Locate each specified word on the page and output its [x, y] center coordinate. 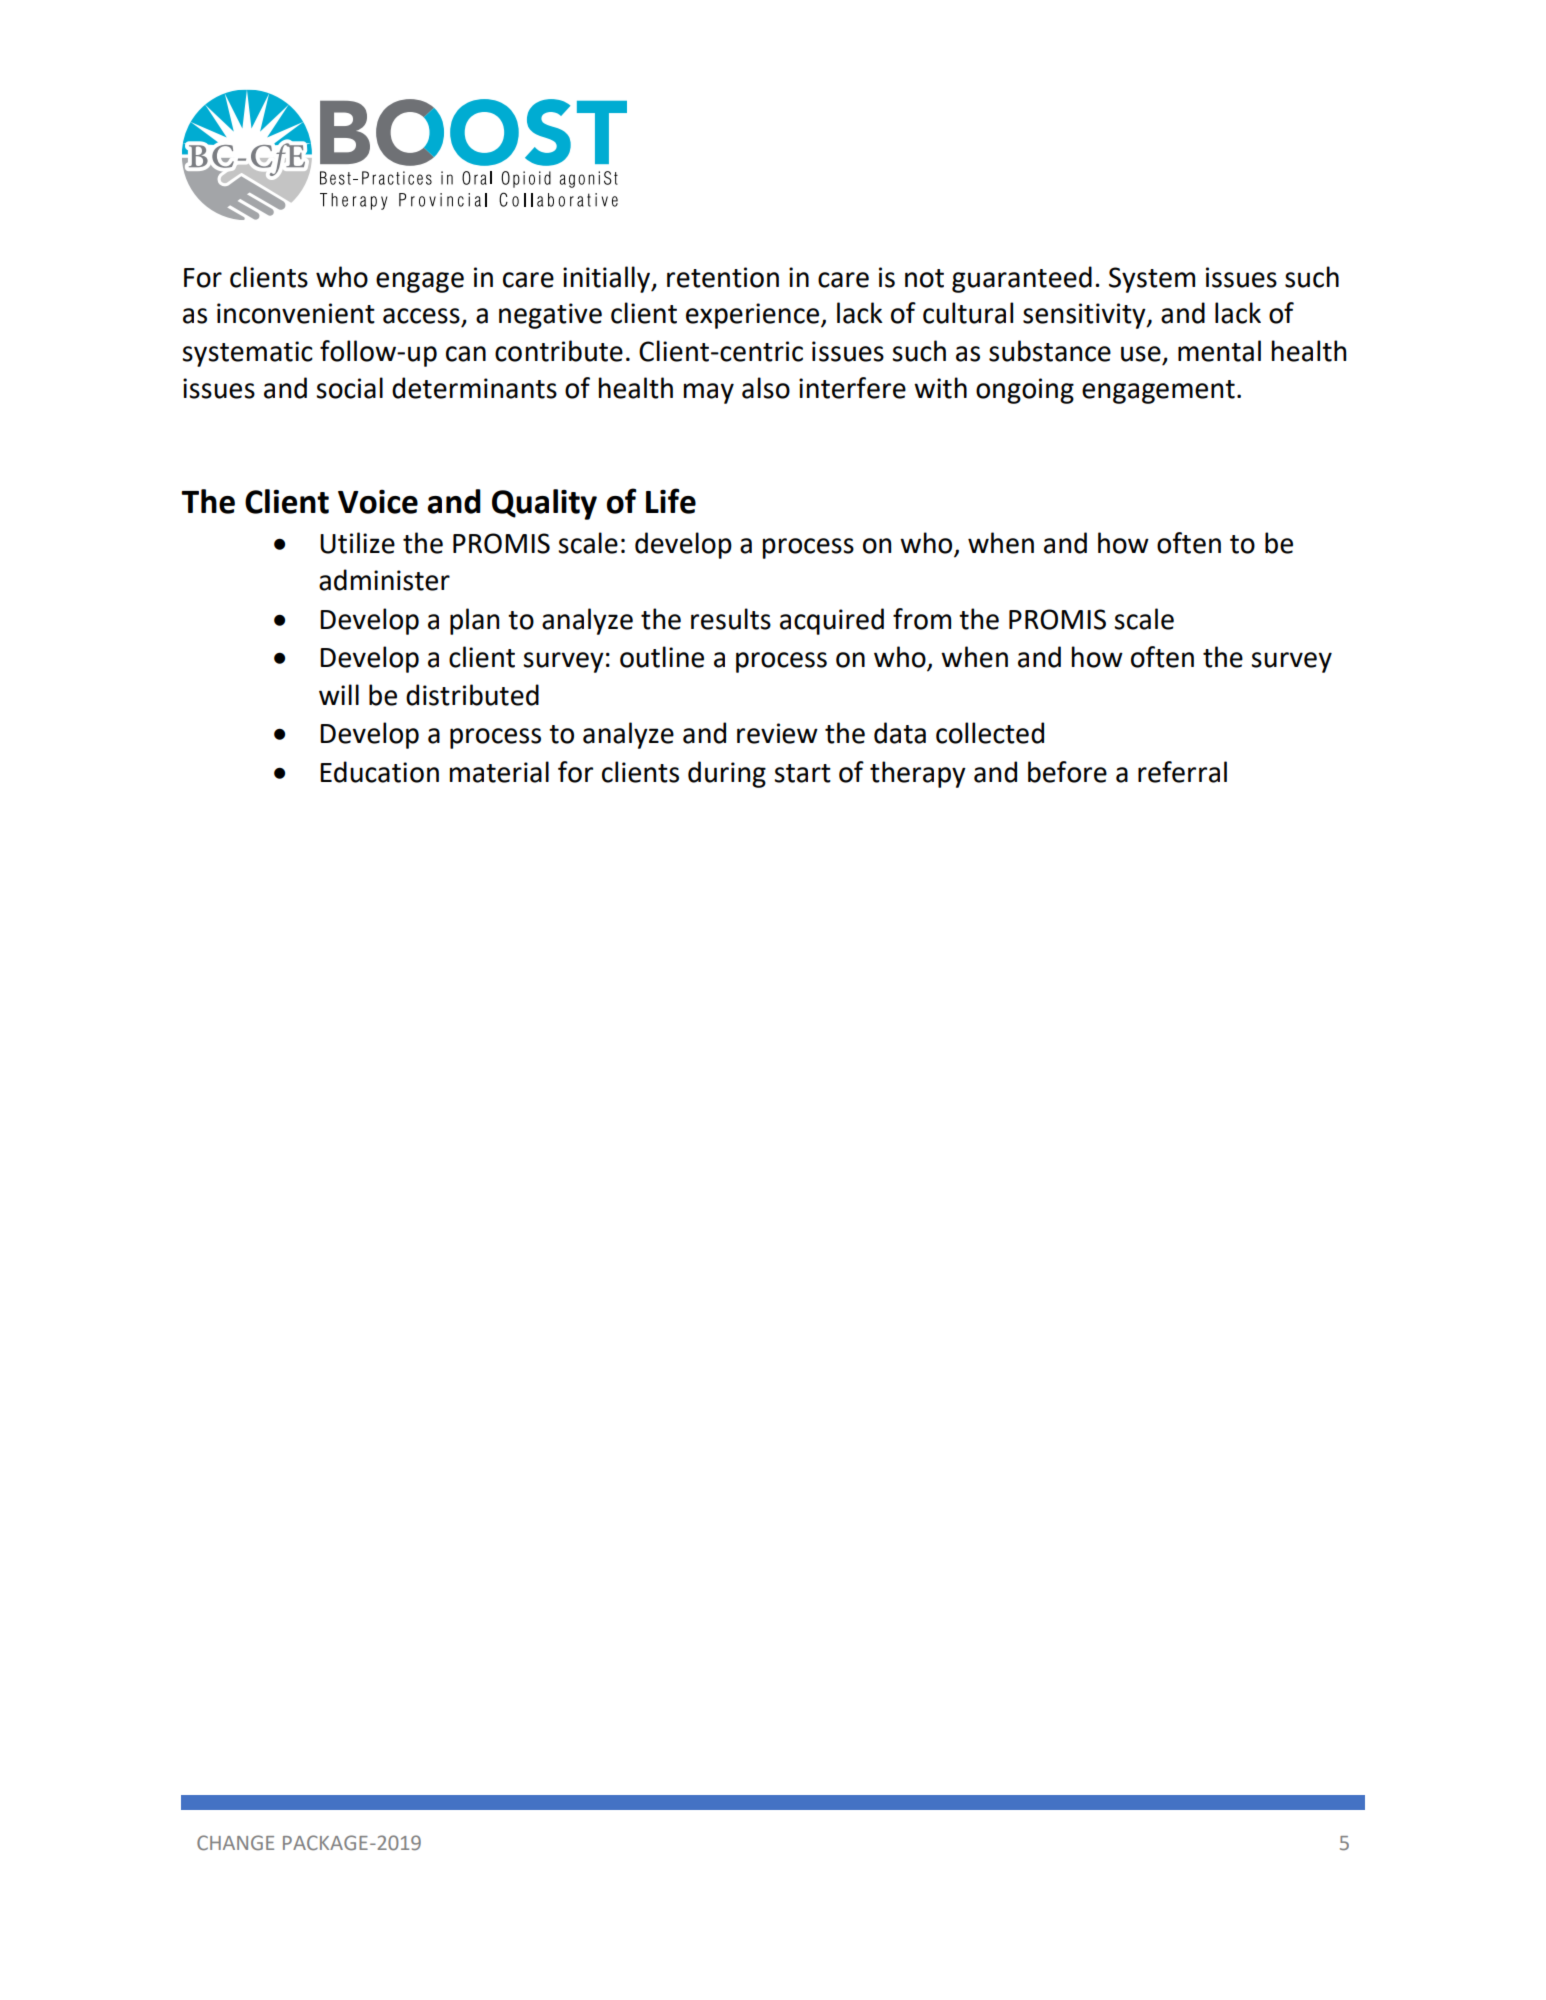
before [1067, 772]
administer [384, 580]
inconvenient [296, 313]
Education [379, 772]
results [731, 619]
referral [1182, 772]
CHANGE [235, 1842]
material [499, 772]
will [339, 694]
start [802, 773]
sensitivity [1085, 316]
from [922, 619]
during [727, 774]
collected [990, 733]
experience [752, 316]
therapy [918, 774]
